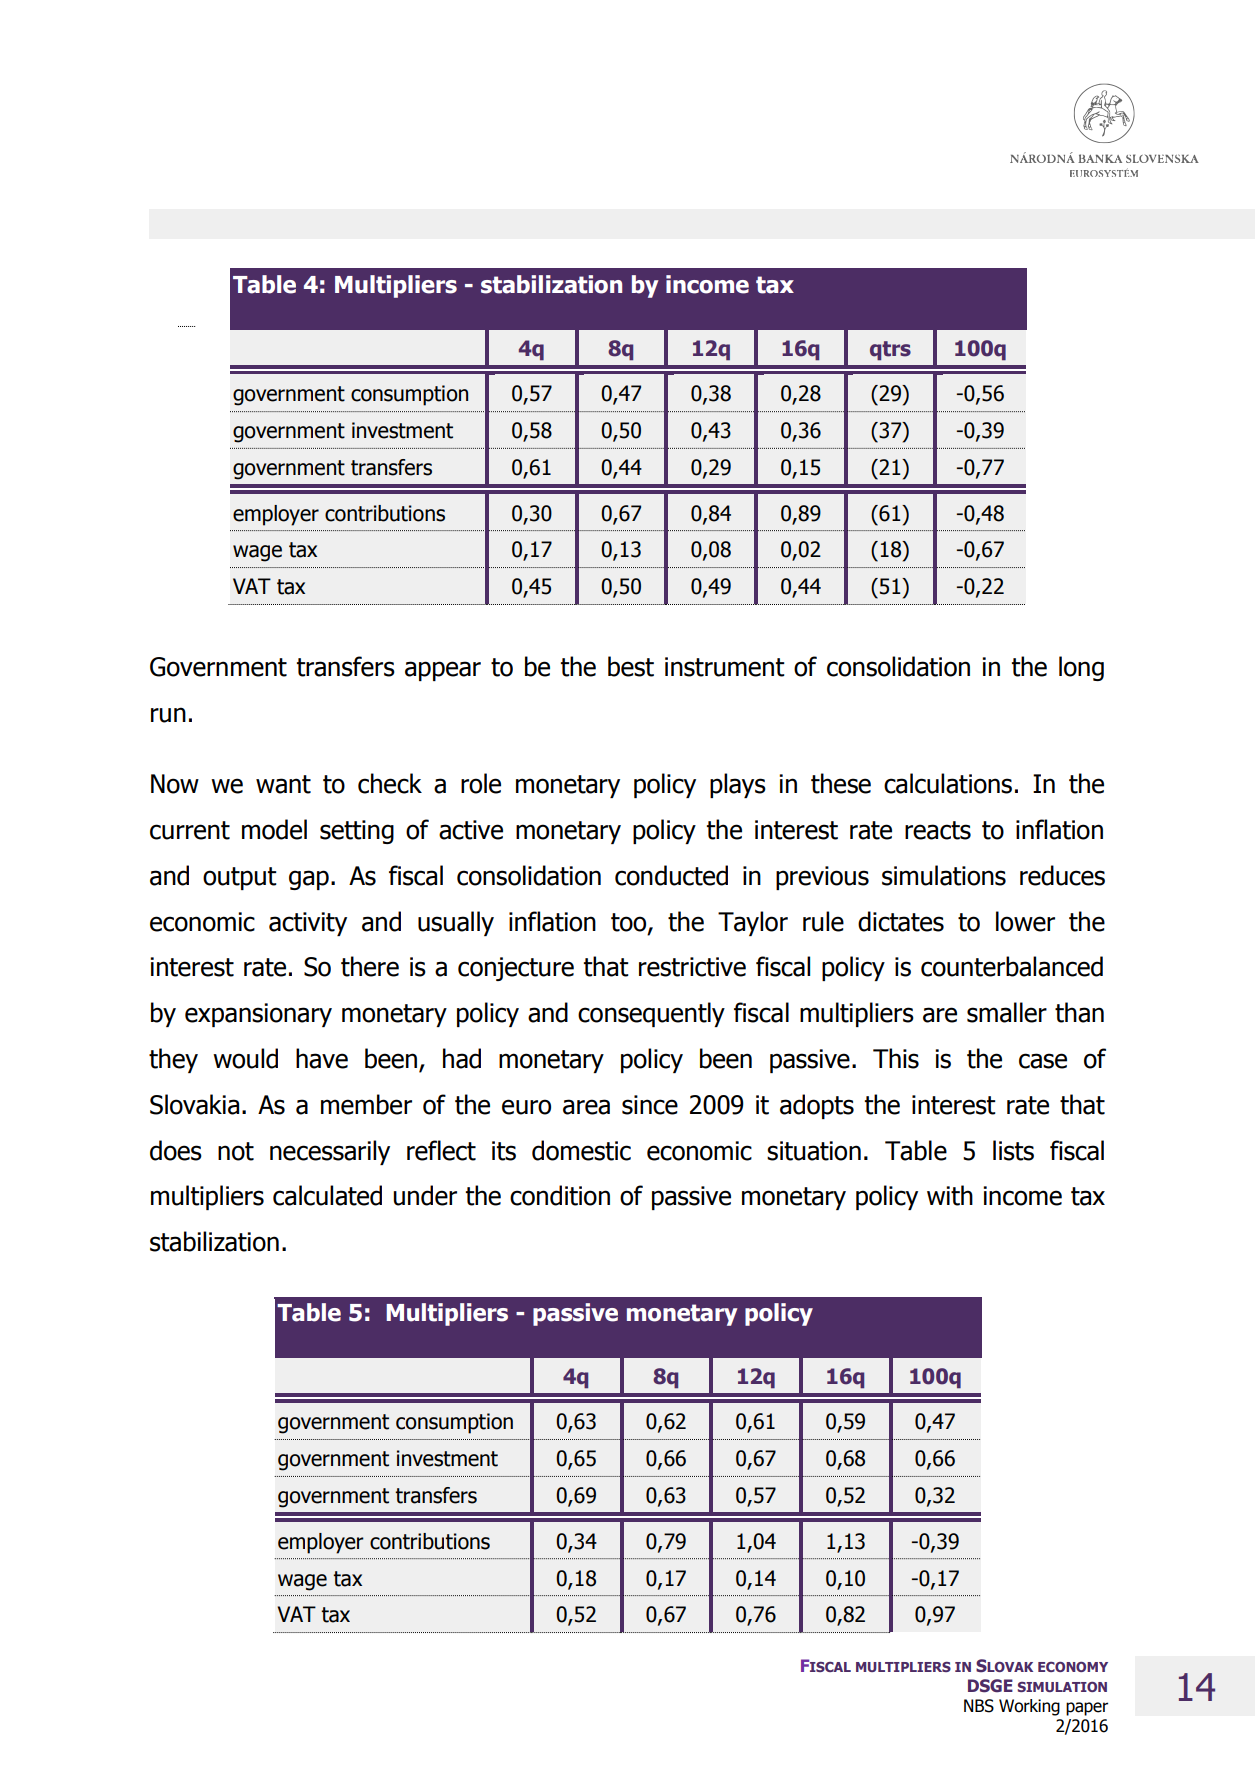 The height and width of the document is (1775, 1255). What do you see at coordinates (168, 715) in the document?
I see `run` at bounding box center [168, 715].
